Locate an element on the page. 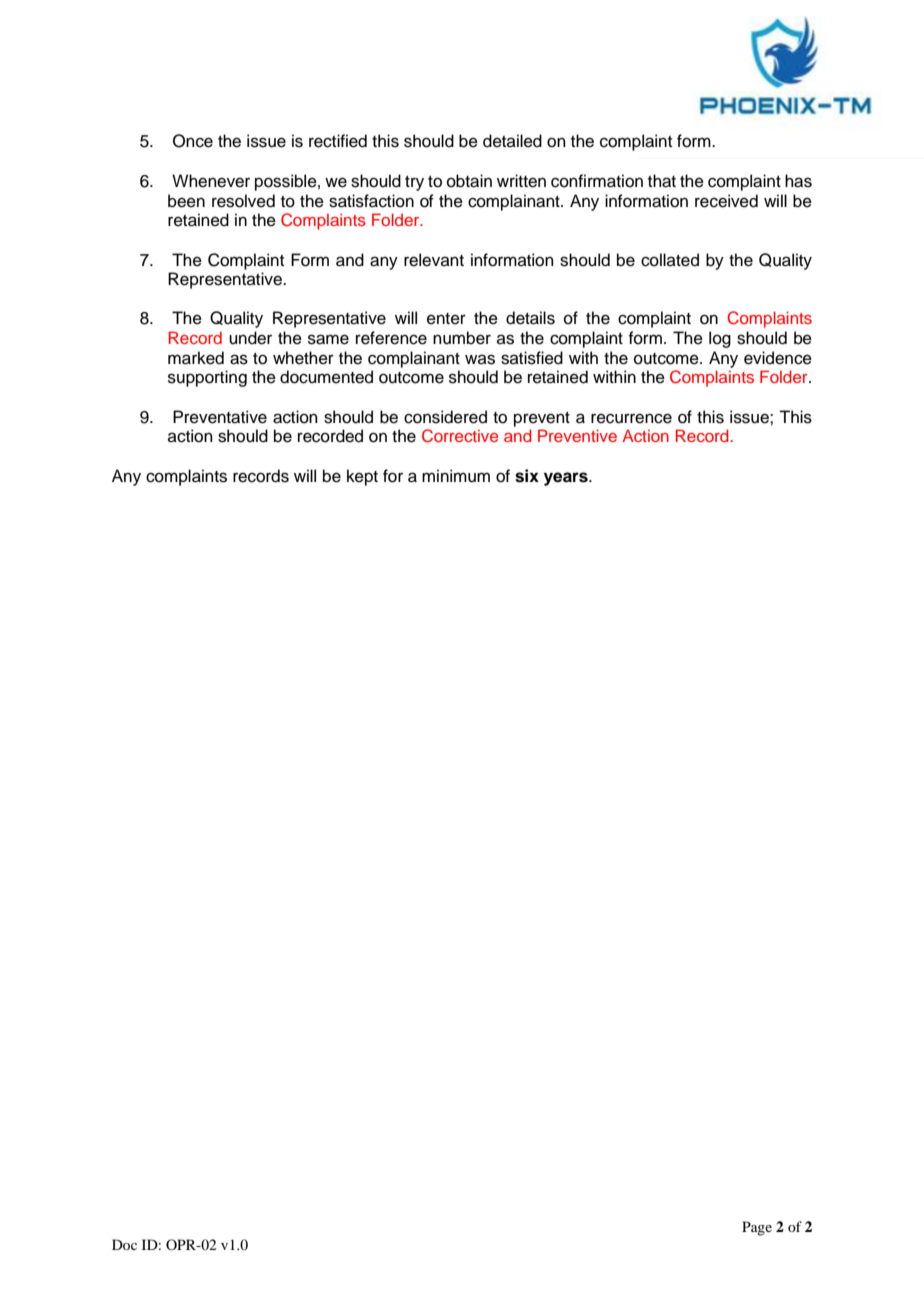  documented is located at coordinates (326, 377).
